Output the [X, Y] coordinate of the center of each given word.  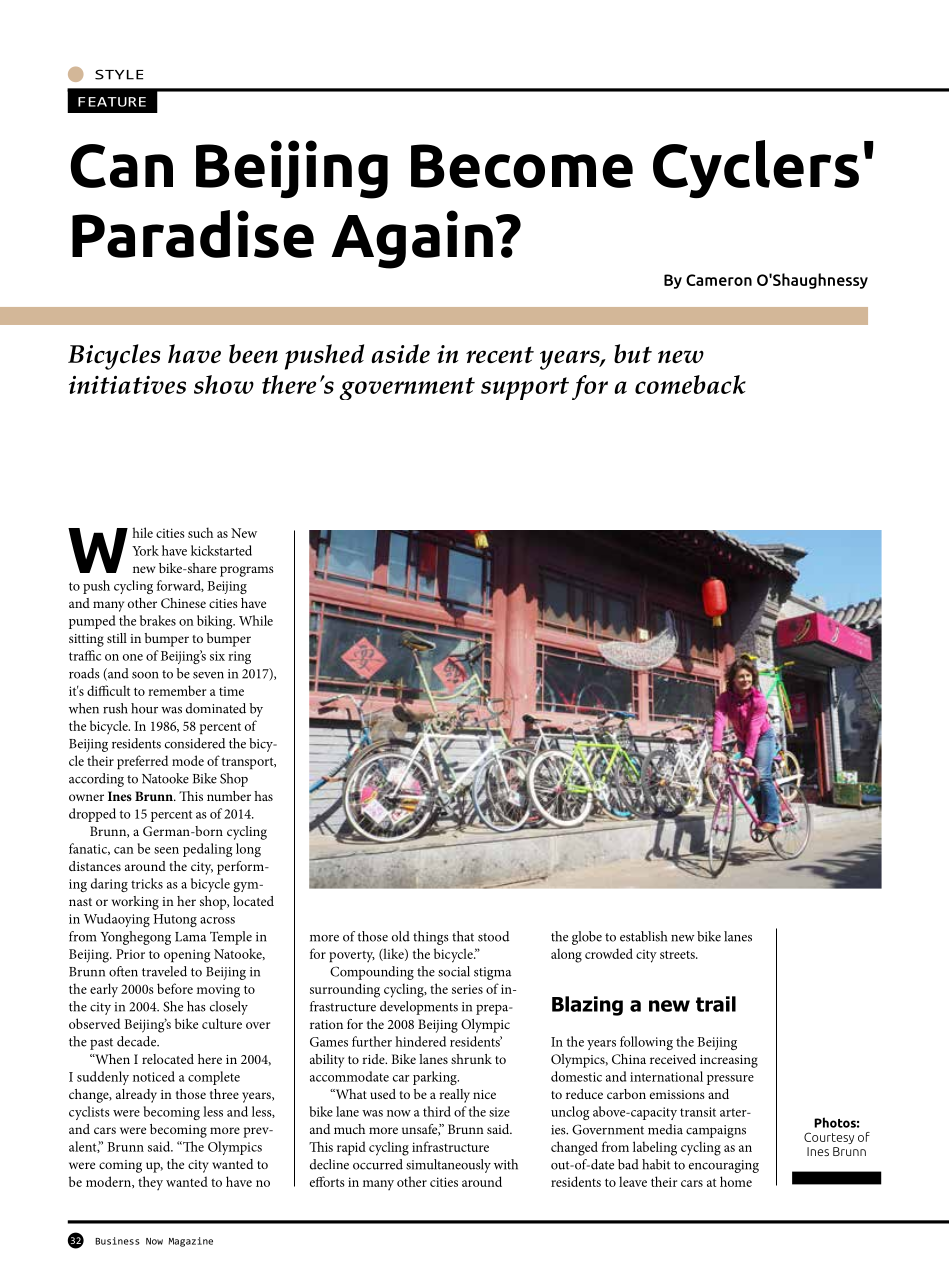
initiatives [127, 385]
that [463, 936]
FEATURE [112, 102]
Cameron [719, 280]
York [145, 550]
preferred [142, 762]
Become [522, 166]
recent [500, 354]
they [150, 1183]
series [467, 989]
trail [716, 1004]
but [633, 353]
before [175, 988]
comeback [690, 384]
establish [643, 936]
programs [247, 571]
